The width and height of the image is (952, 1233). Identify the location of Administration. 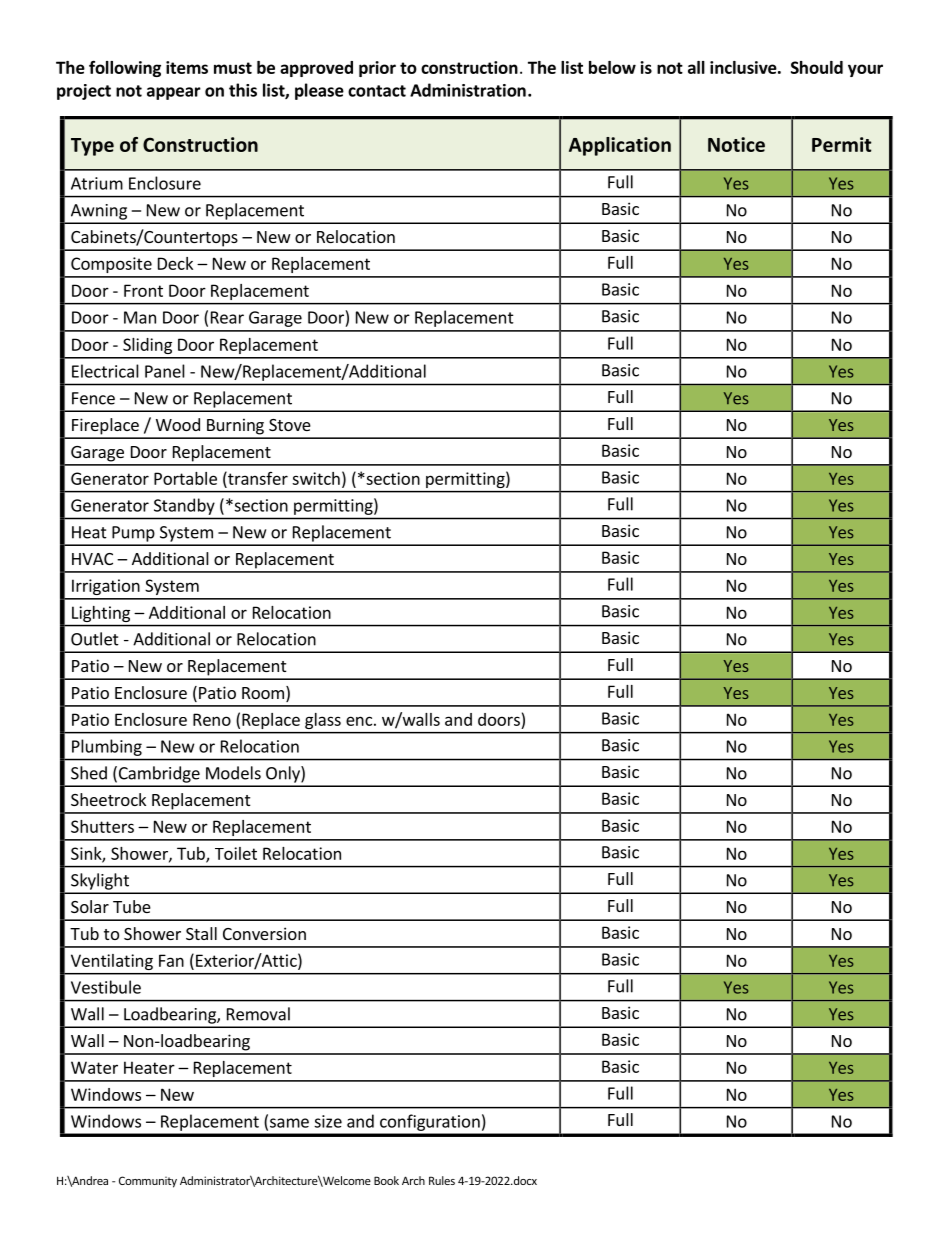
(468, 90).
